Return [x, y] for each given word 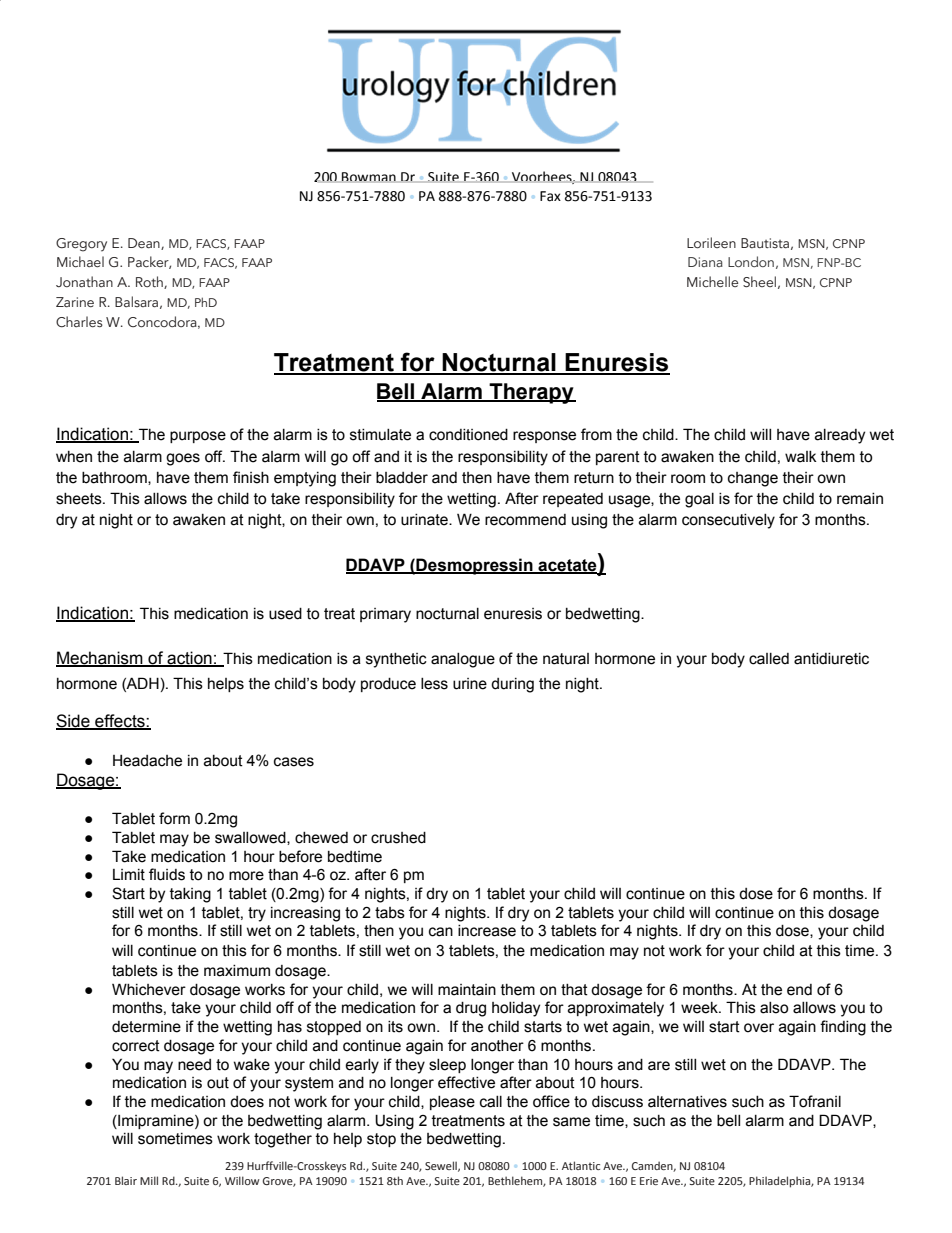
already [840, 436]
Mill [149, 1180]
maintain [467, 990]
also [774, 1008]
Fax [550, 196]
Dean [145, 244]
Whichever [149, 989]
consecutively [728, 521]
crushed [398, 838]
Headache [147, 761]
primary [385, 615]
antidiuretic [831, 659]
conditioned [468, 435]
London [751, 261]
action [189, 659]
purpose [198, 437]
